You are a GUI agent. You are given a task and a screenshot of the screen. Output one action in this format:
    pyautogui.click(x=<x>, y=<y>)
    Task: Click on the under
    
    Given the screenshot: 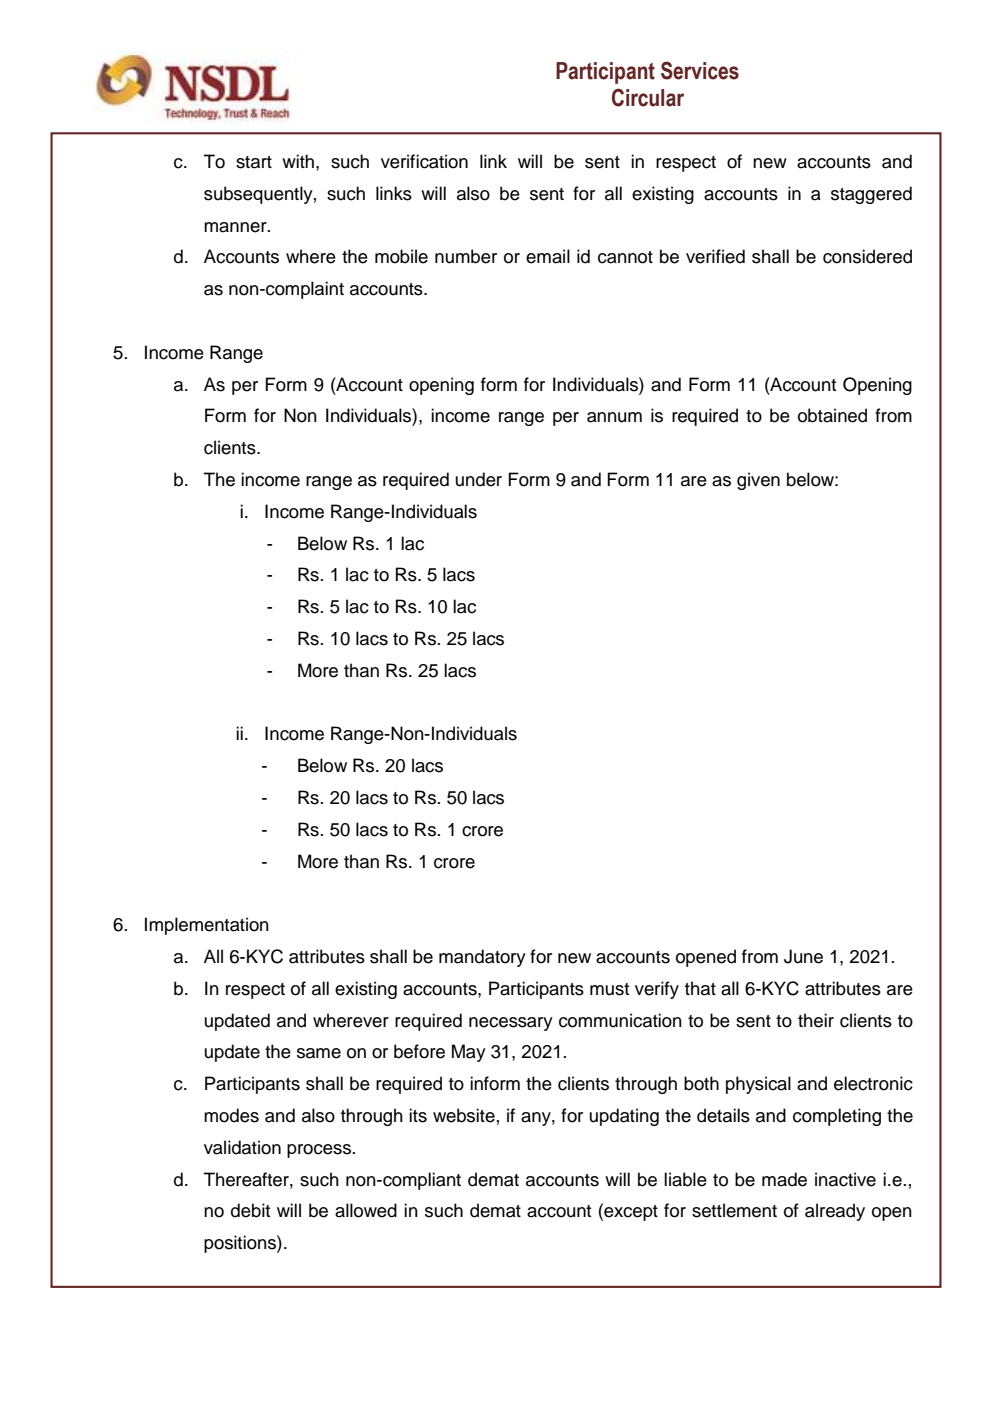 What is the action you would take?
    pyautogui.click(x=479, y=479)
